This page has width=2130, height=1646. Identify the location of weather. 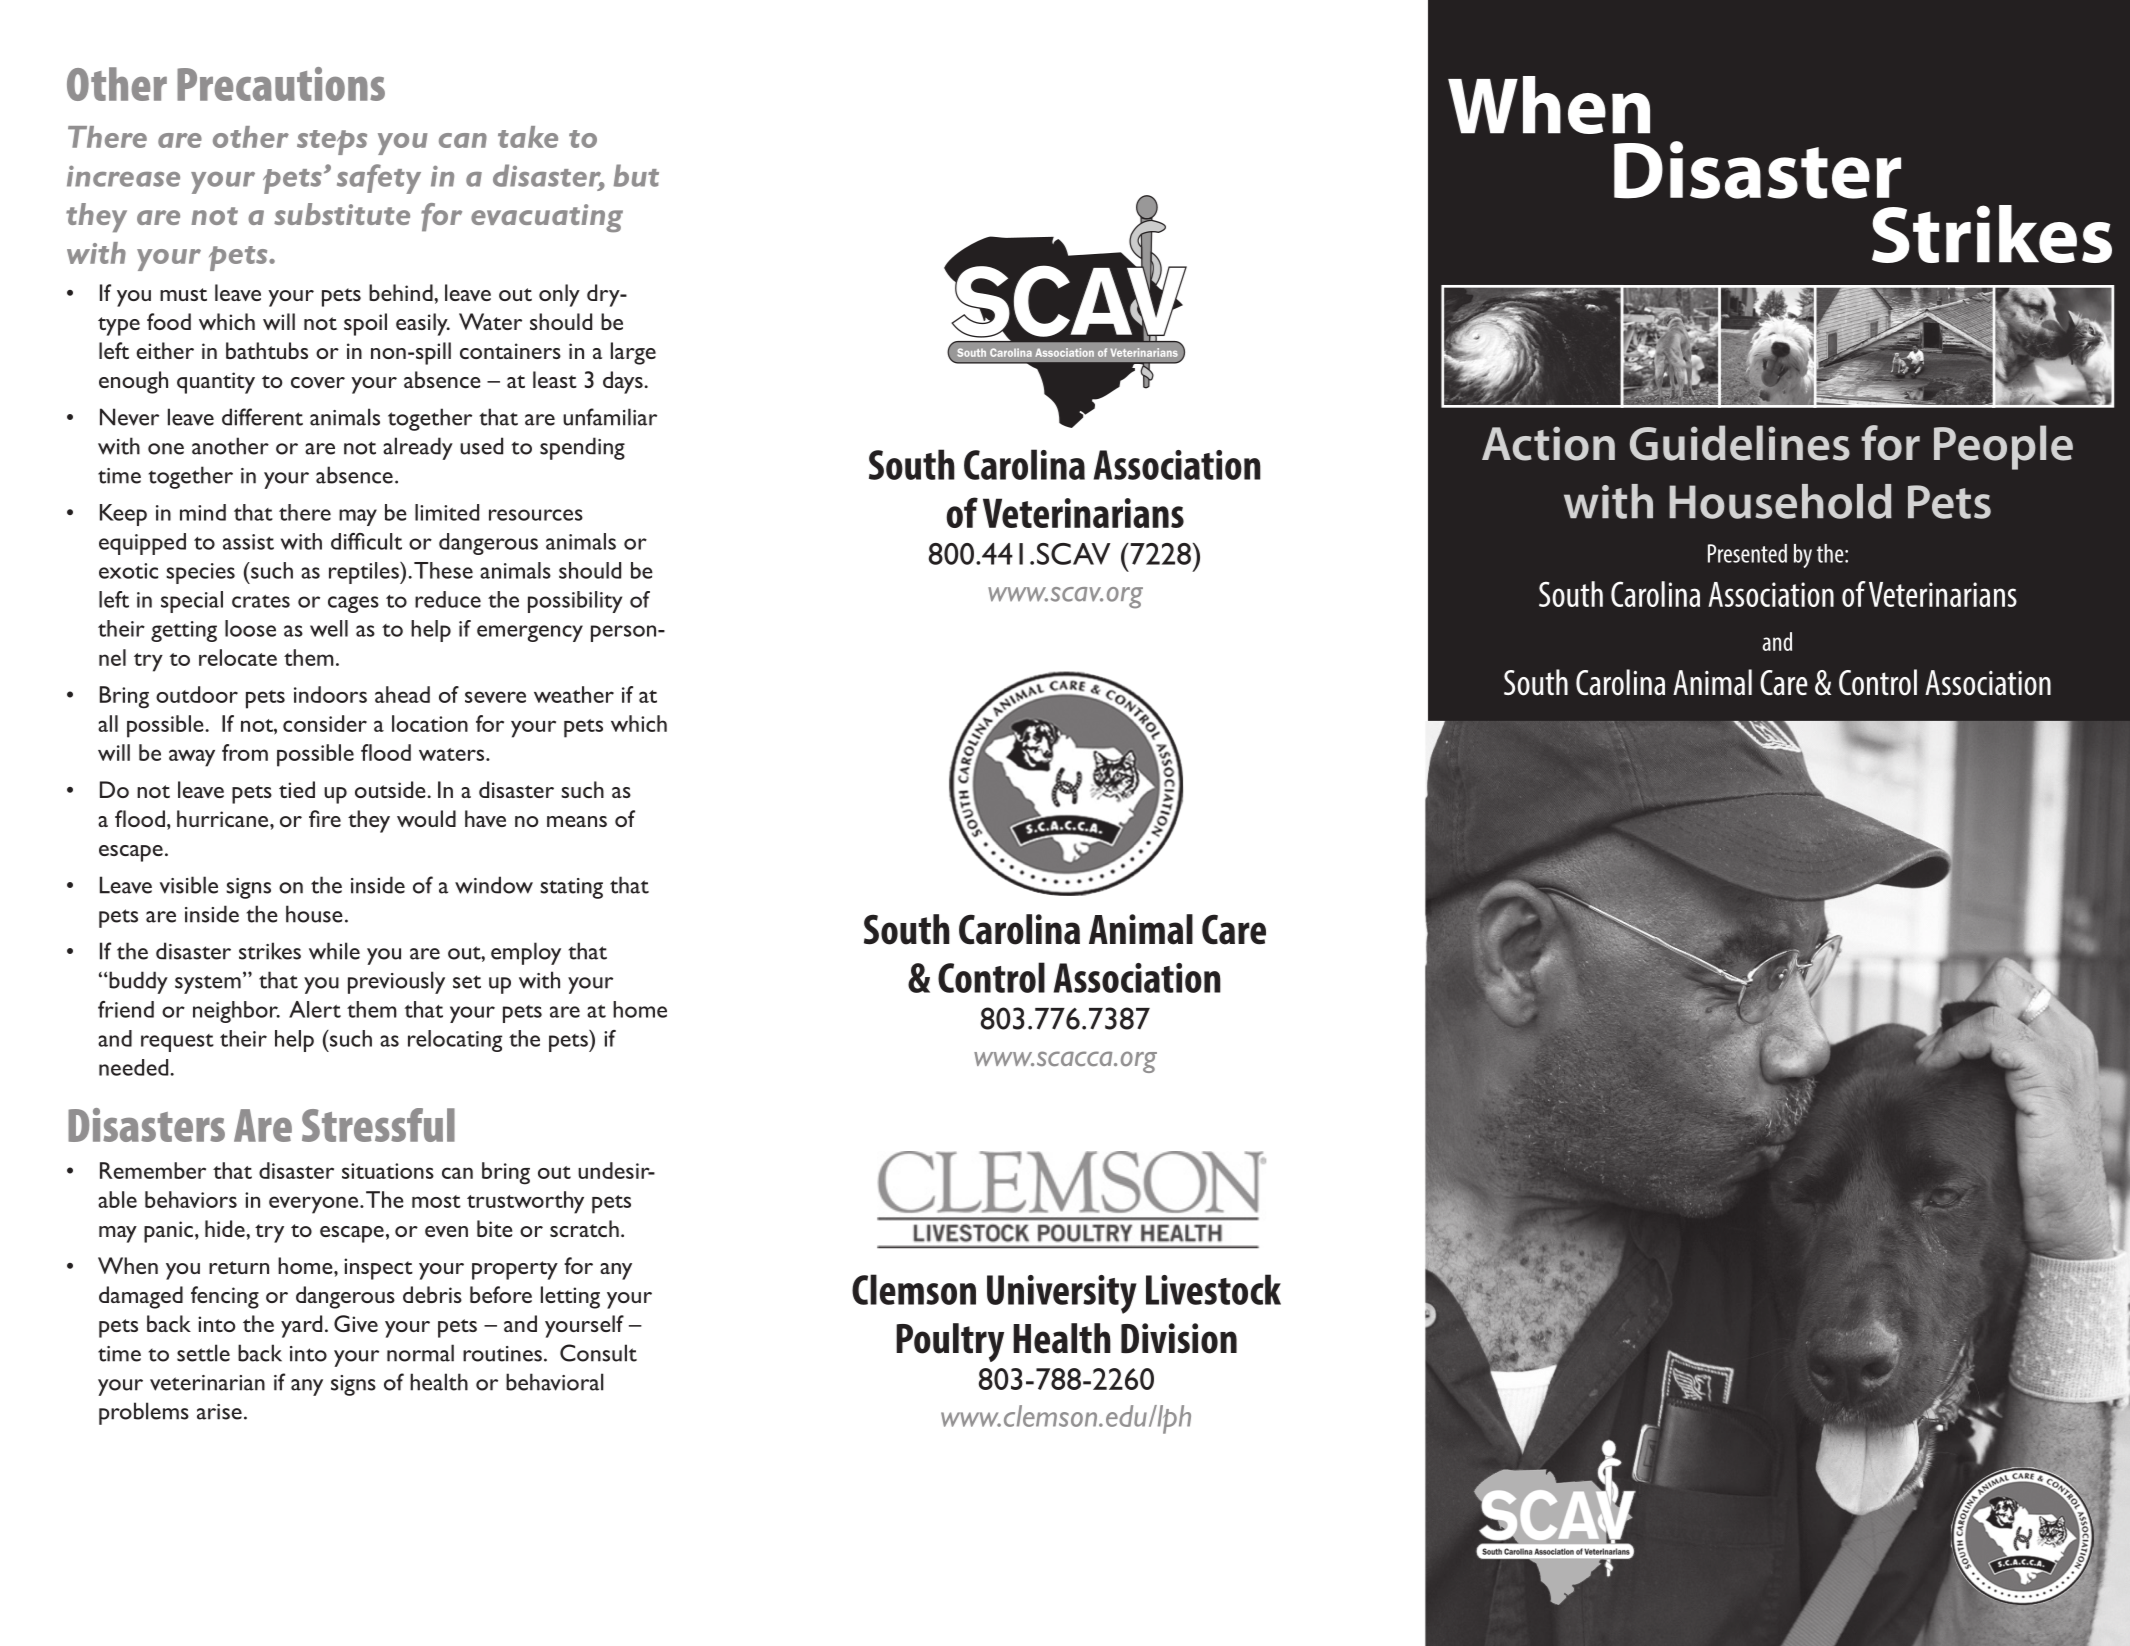
(574, 694).
